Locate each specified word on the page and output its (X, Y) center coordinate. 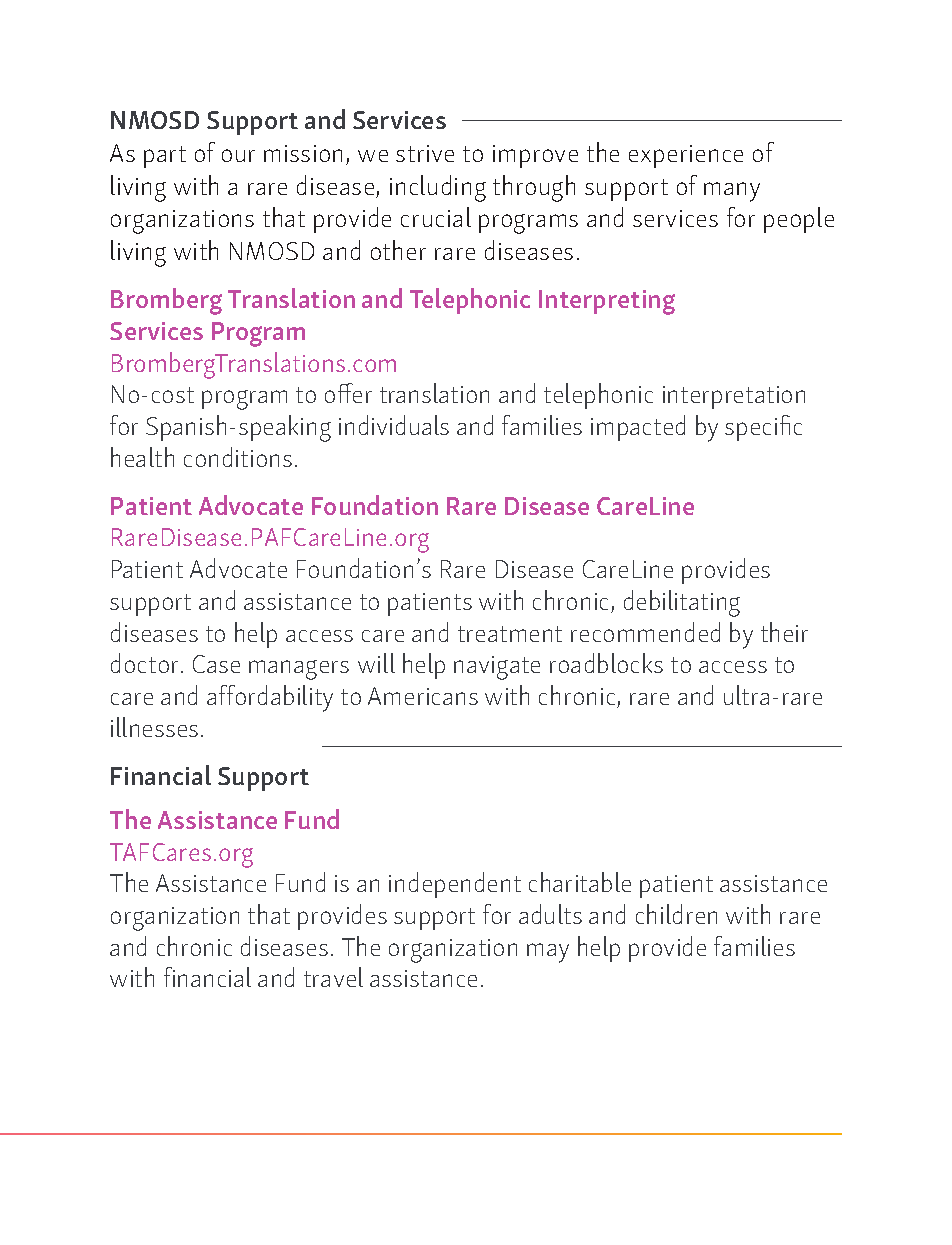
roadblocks (606, 663)
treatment (510, 634)
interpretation (734, 397)
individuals (394, 425)
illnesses (154, 727)
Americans (423, 696)
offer (348, 393)
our (238, 155)
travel (333, 977)
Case (216, 664)
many (732, 192)
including (438, 188)
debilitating (682, 603)
